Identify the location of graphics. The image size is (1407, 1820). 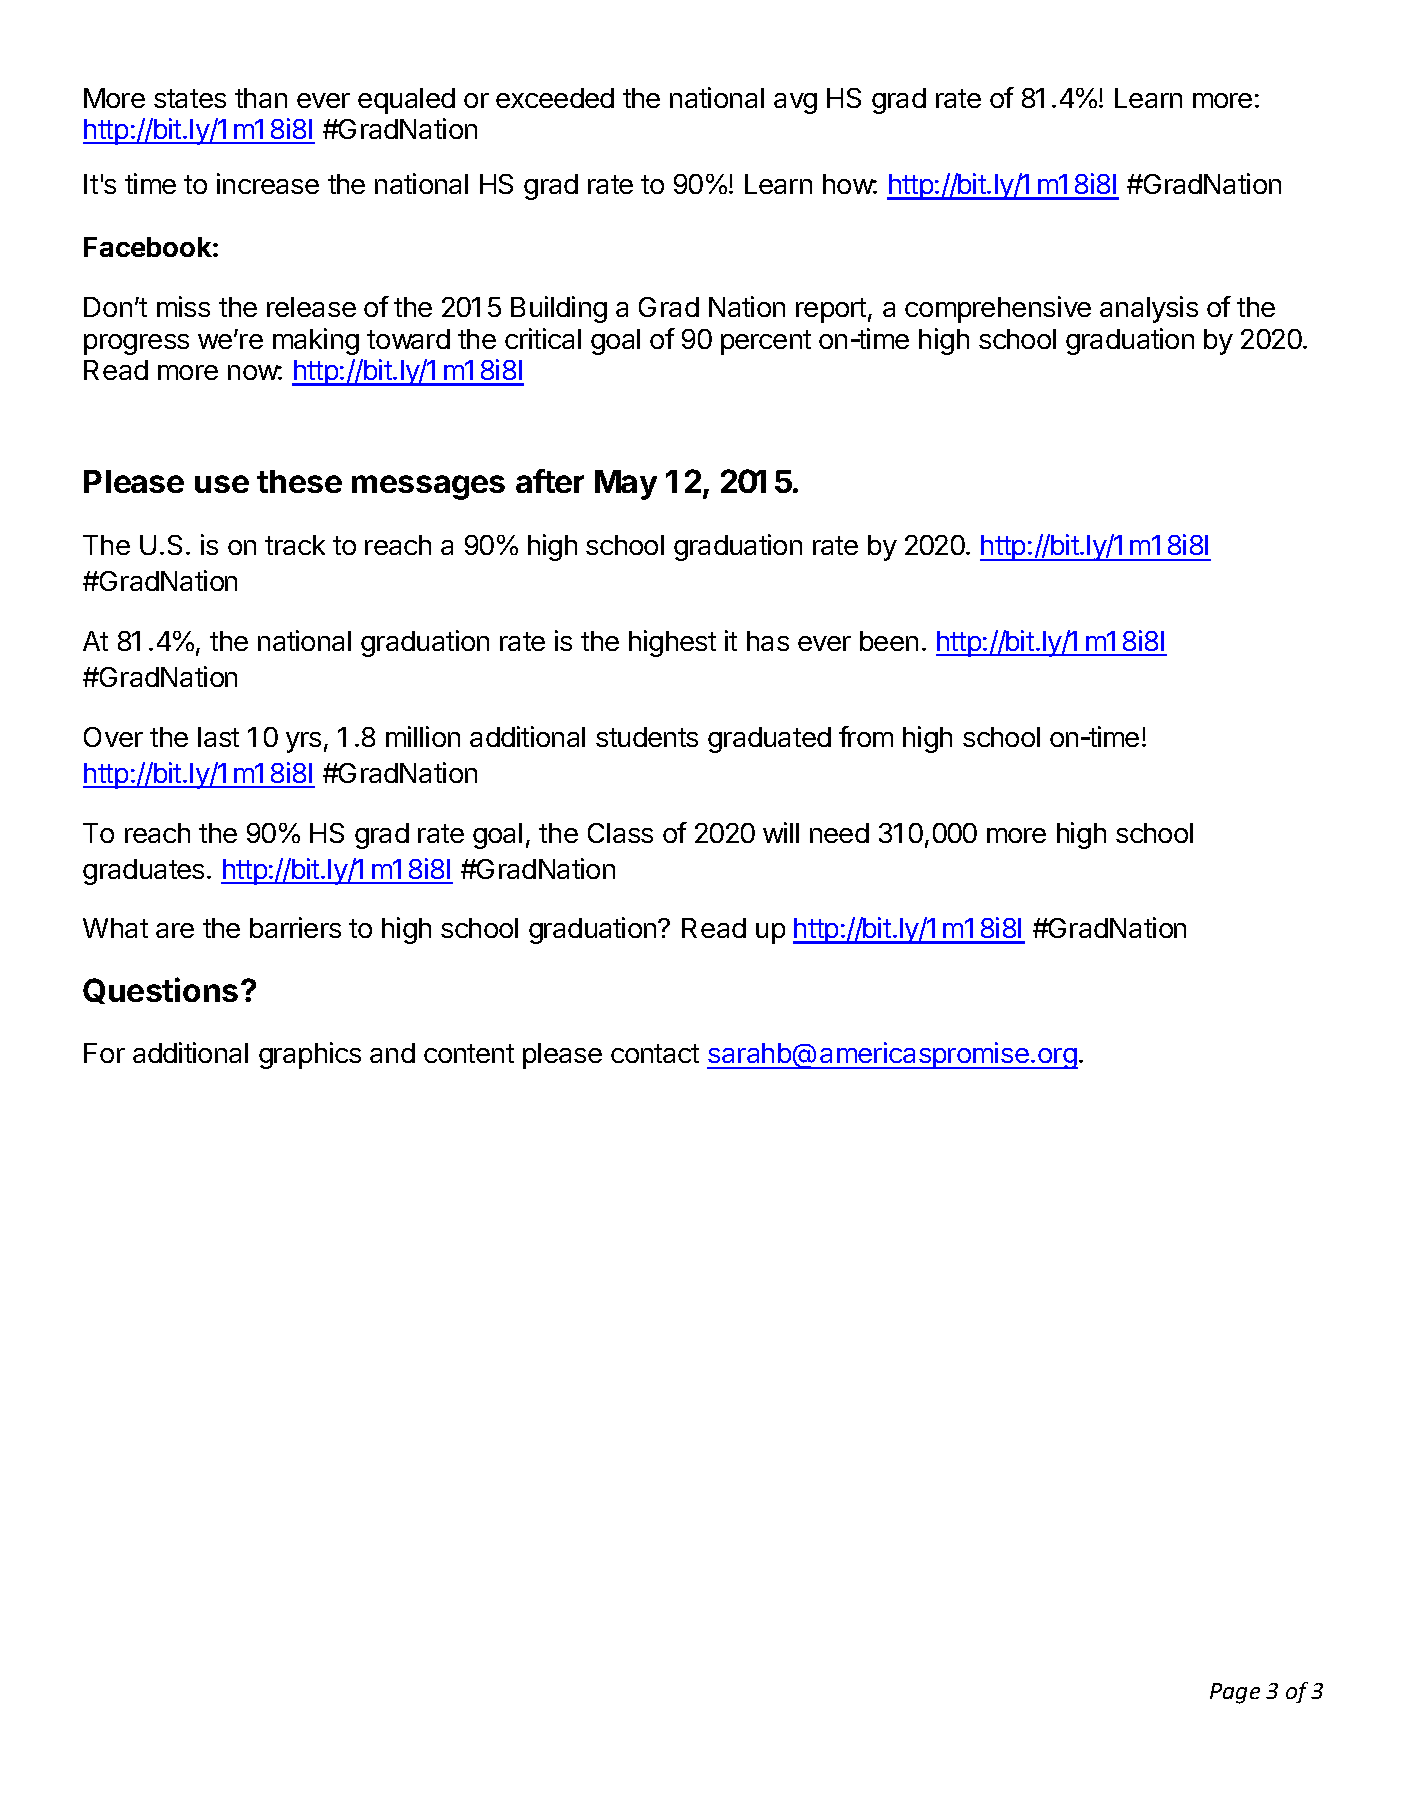
(310, 1055).
